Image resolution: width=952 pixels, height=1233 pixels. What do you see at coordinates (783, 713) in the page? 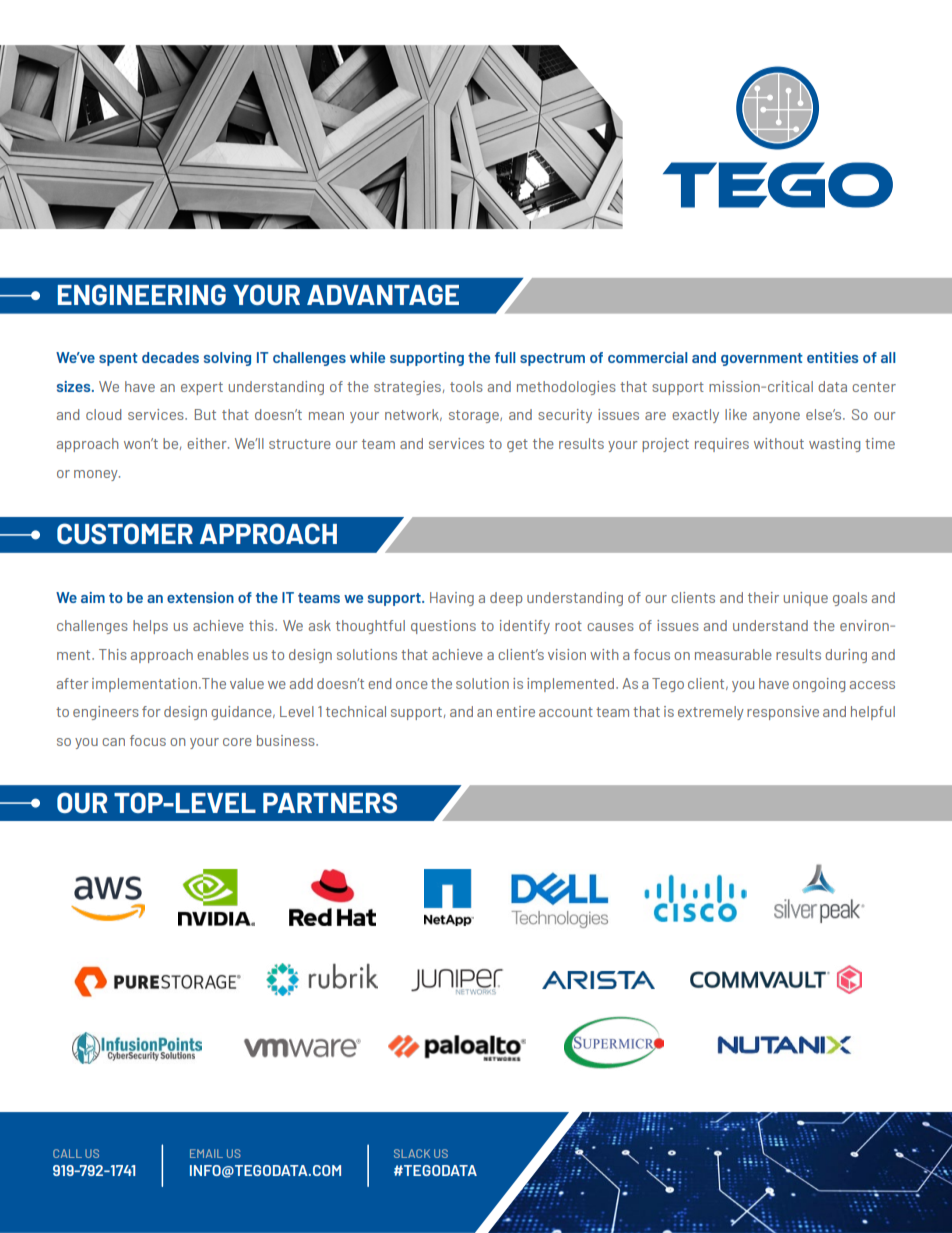
I see `responsive` at bounding box center [783, 713].
